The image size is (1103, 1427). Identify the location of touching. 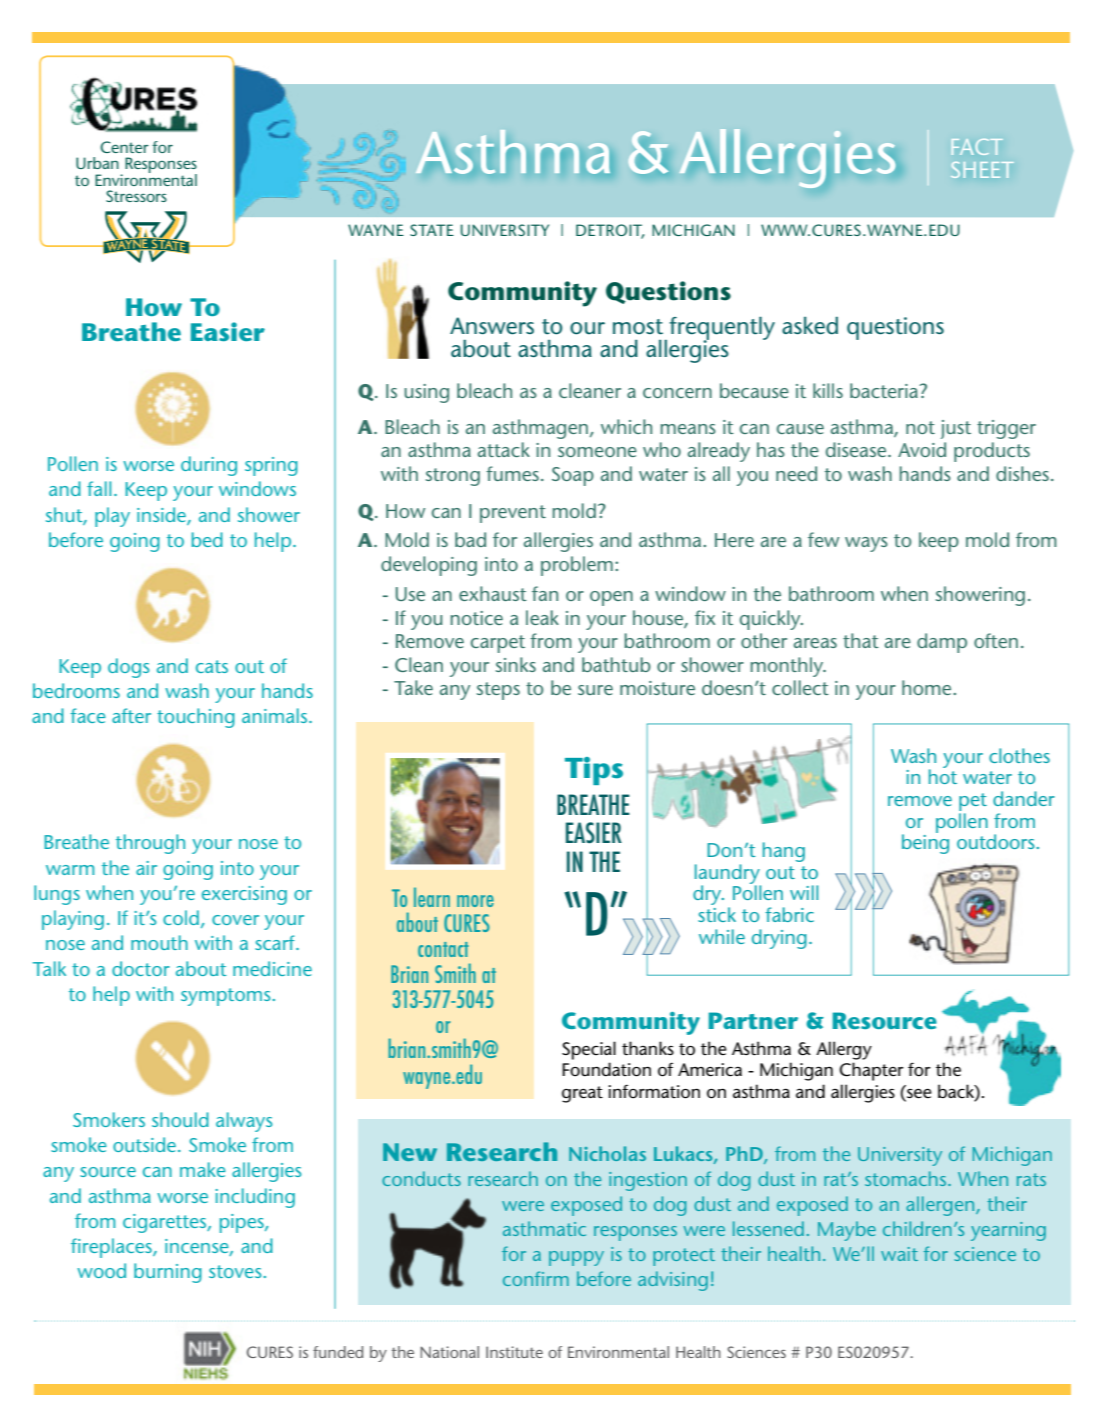
(196, 718).
